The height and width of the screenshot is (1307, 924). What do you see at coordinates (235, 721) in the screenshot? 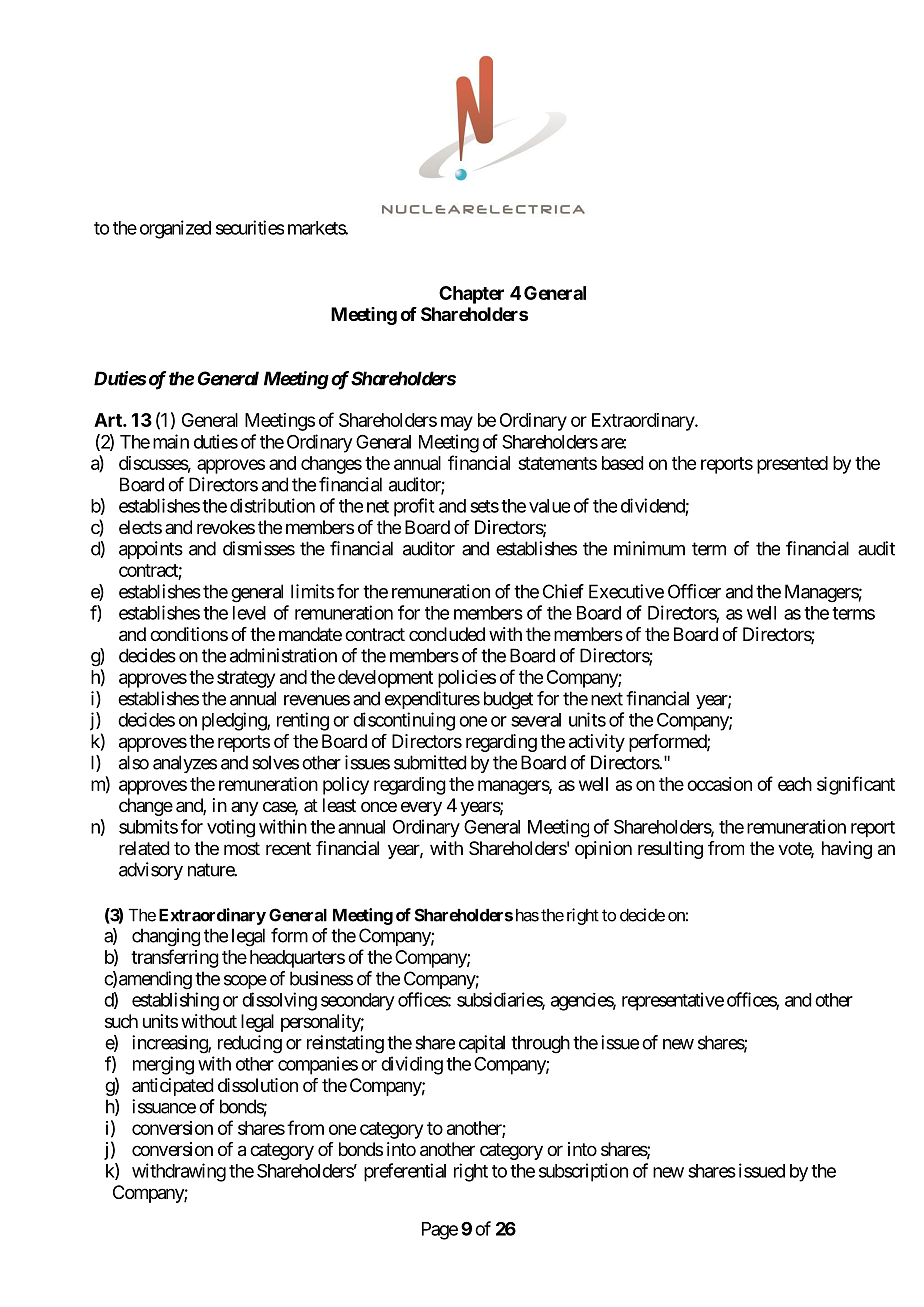
I see `pledging` at bounding box center [235, 721].
